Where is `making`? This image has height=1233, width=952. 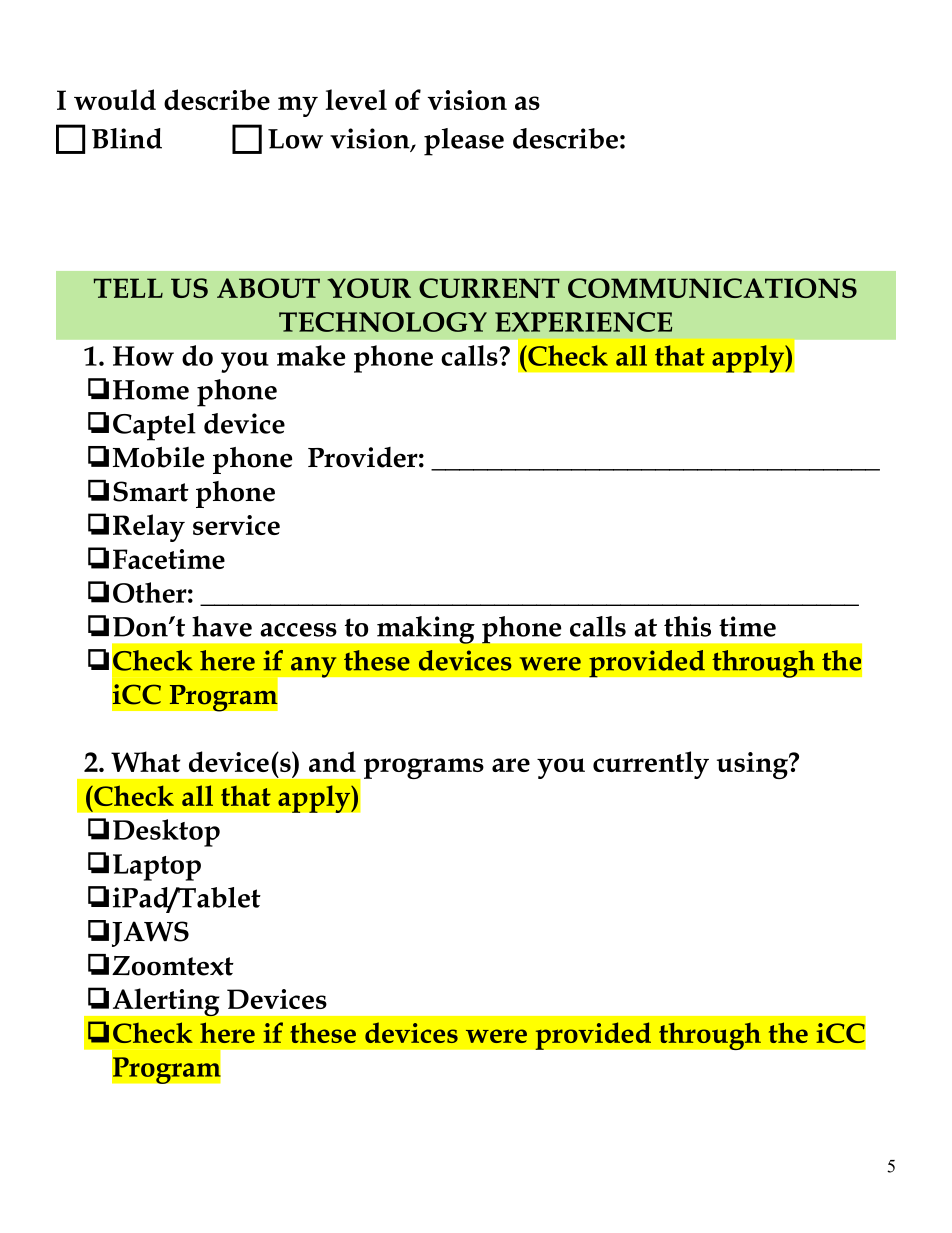
making is located at coordinates (426, 630).
